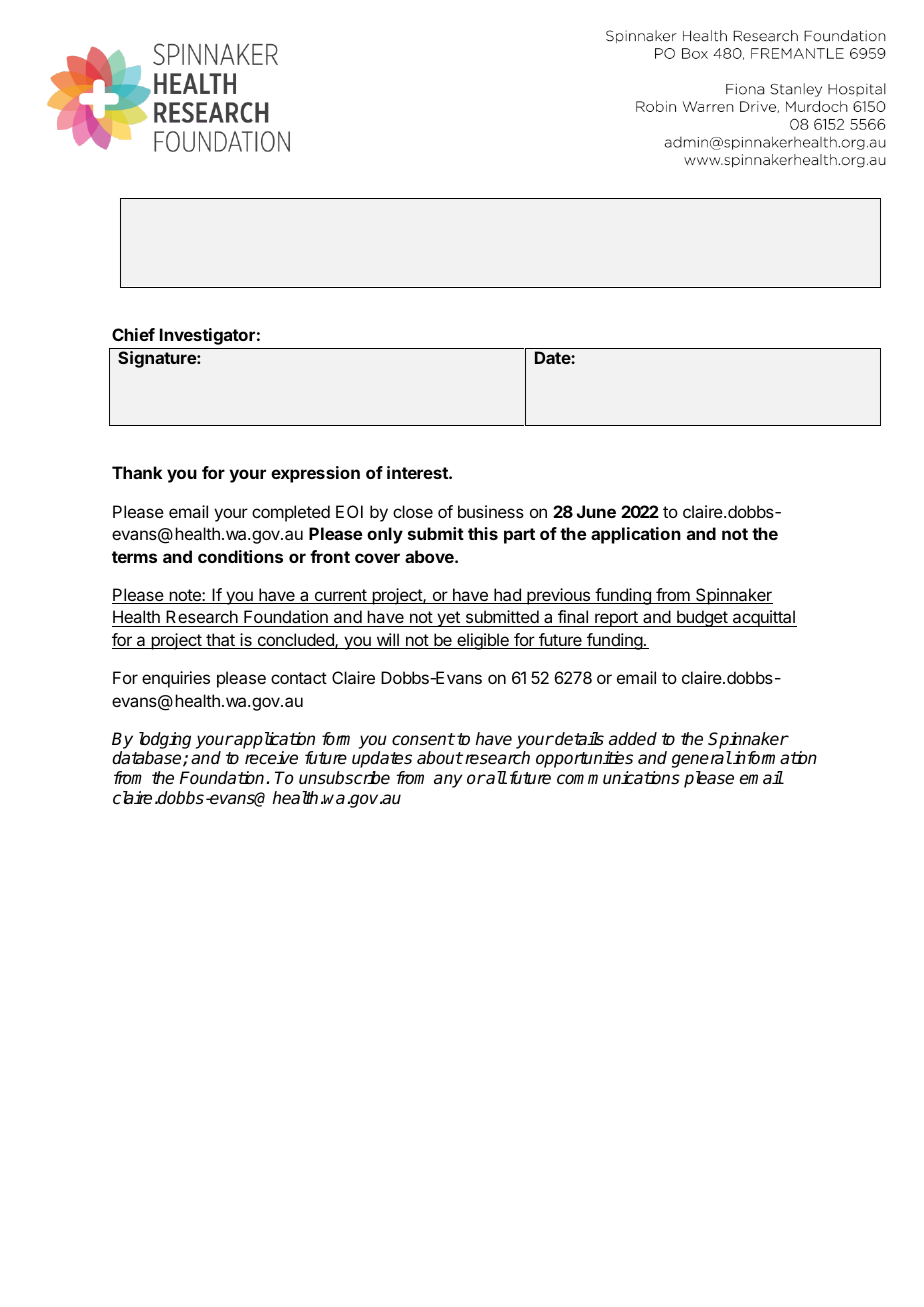  I want to click on about, so click(440, 758).
